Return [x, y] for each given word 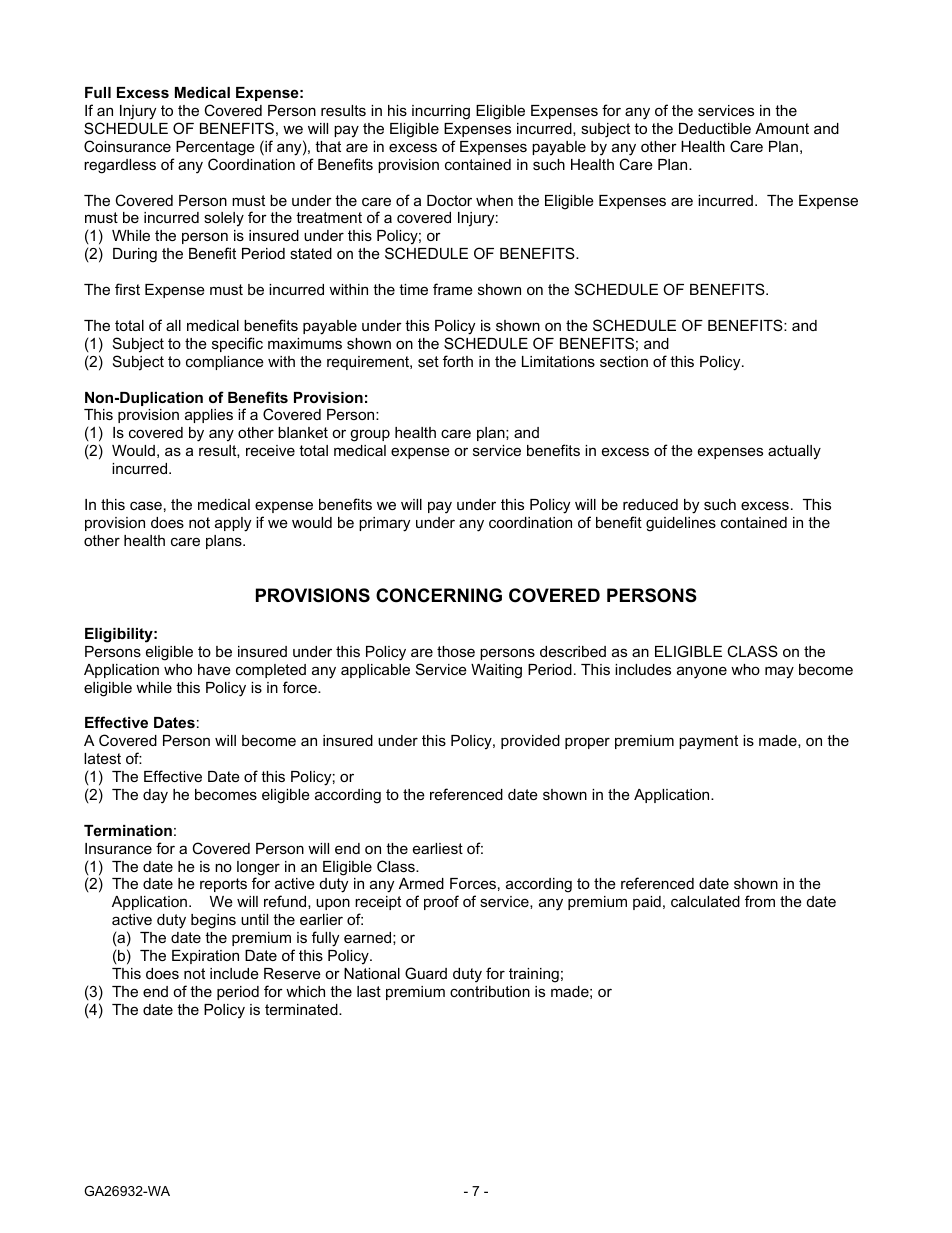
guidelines [681, 524]
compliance [225, 363]
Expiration [205, 957]
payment [708, 742]
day [155, 796]
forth [458, 361]
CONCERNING [439, 595]
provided [530, 742]
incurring [441, 112]
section [624, 361]
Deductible [715, 128]
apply [233, 524]
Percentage [215, 148]
